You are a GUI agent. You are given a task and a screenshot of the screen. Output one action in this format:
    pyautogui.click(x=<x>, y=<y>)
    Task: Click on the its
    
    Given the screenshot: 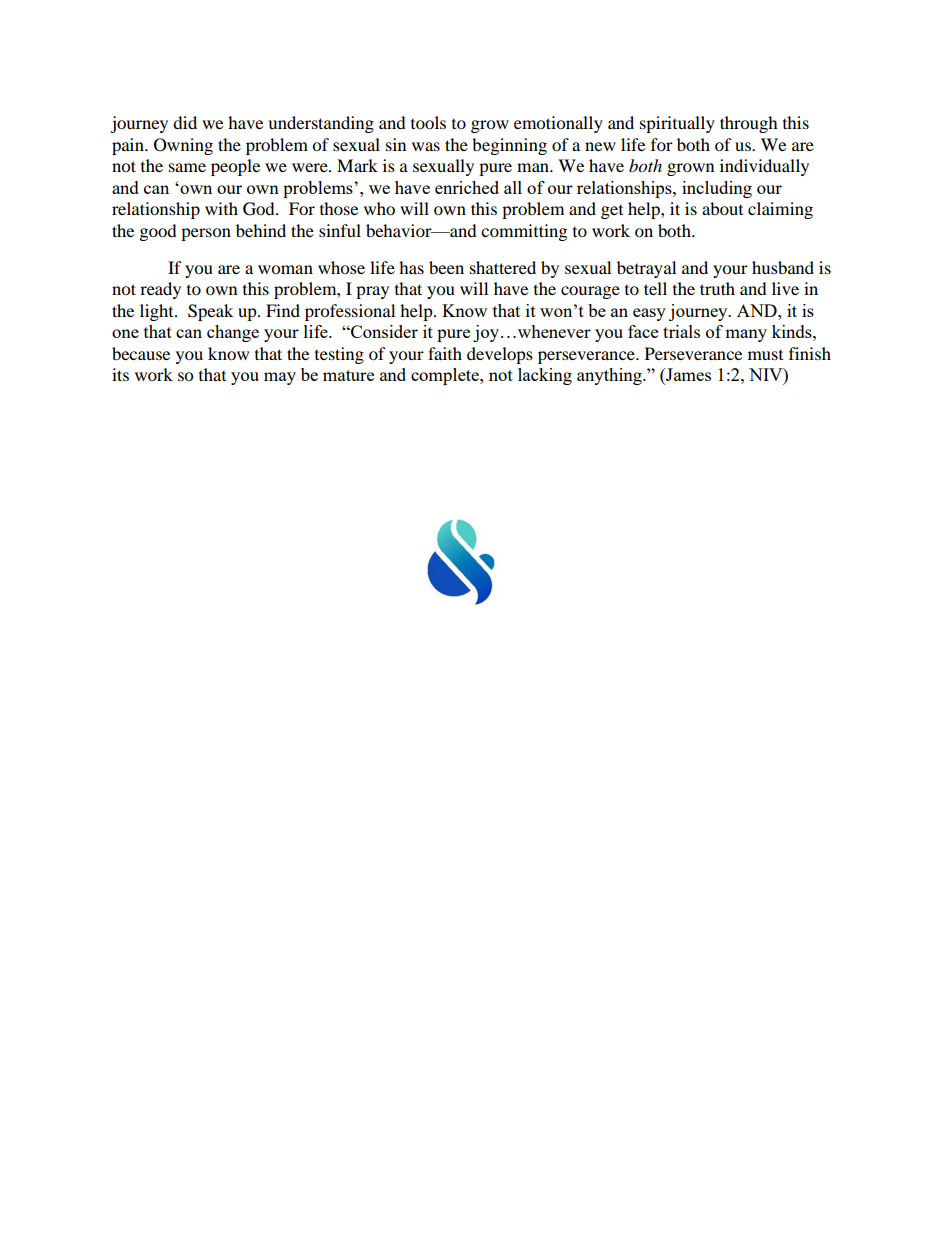 What is the action you would take?
    pyautogui.click(x=120, y=374)
